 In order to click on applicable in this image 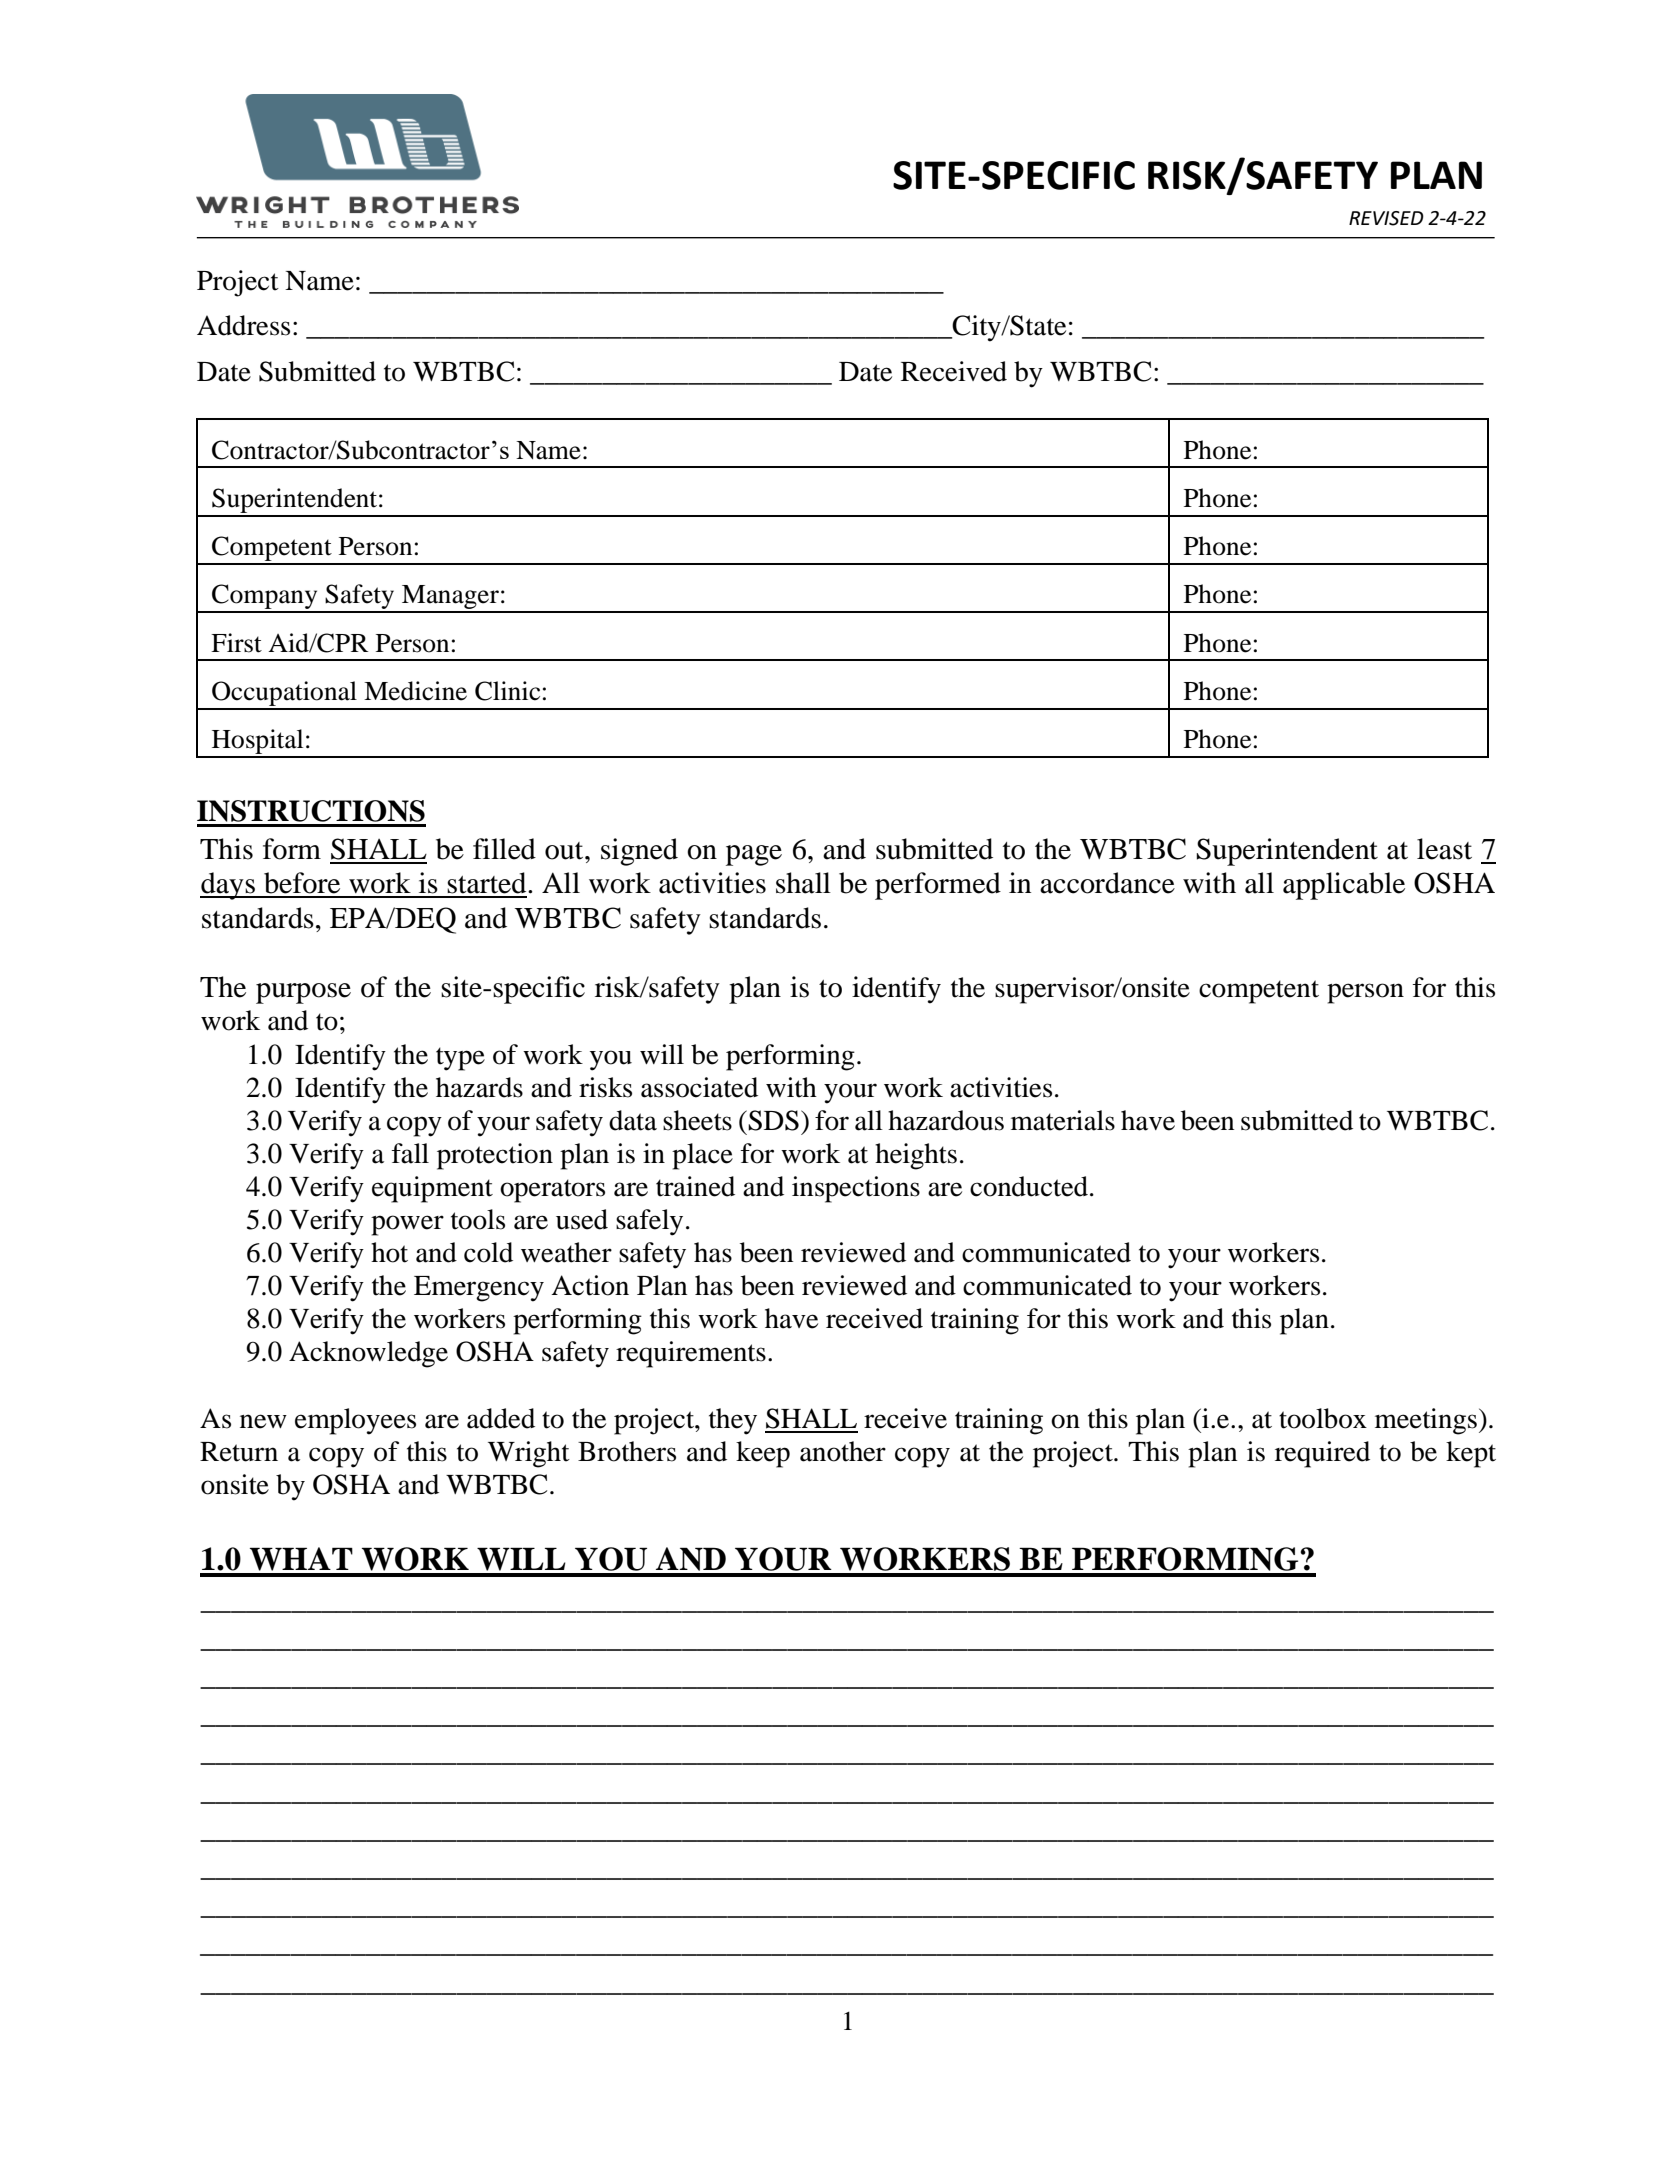, I will do `click(1344, 886)`.
